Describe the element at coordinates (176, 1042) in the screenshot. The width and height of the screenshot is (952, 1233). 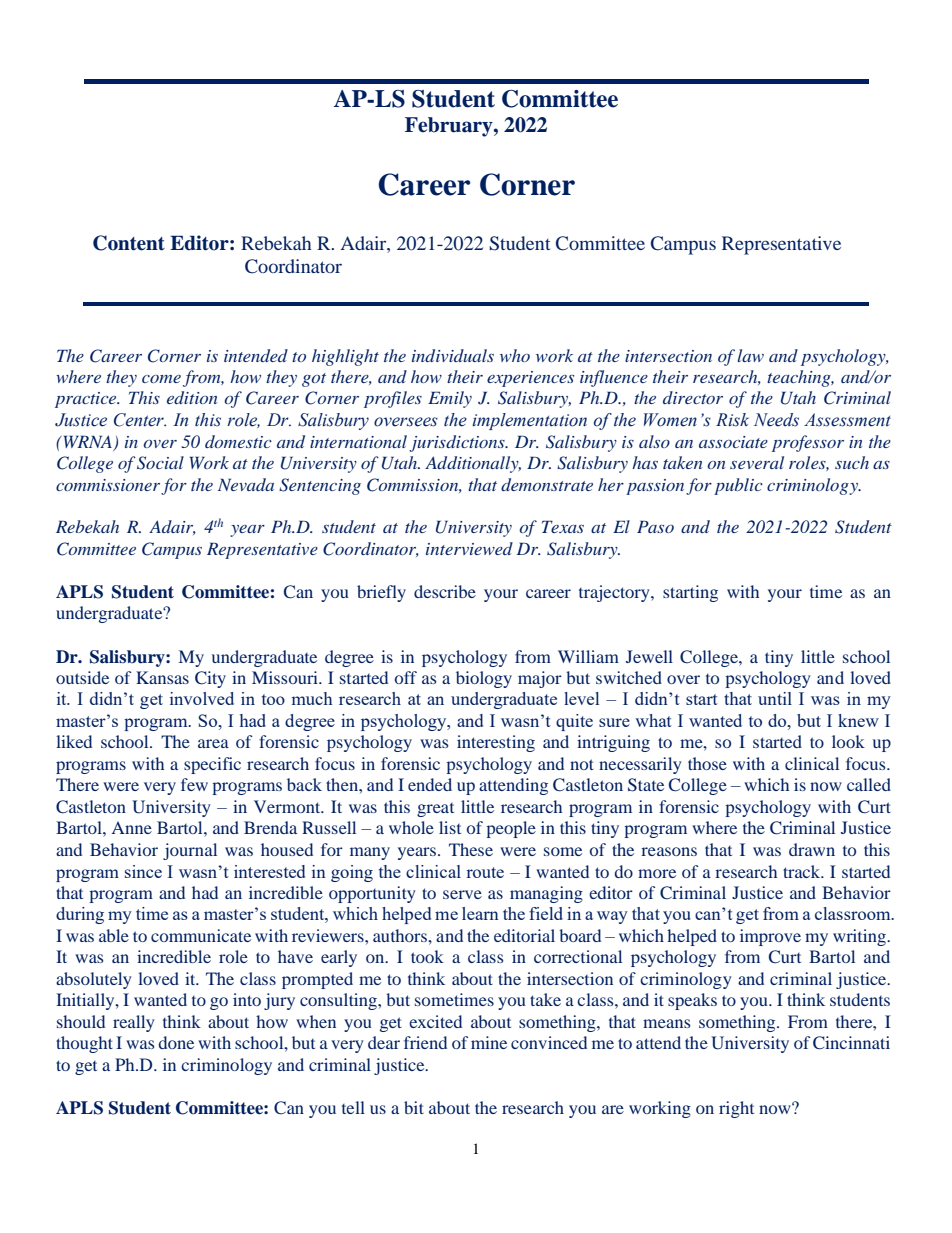
I see `done` at that location.
